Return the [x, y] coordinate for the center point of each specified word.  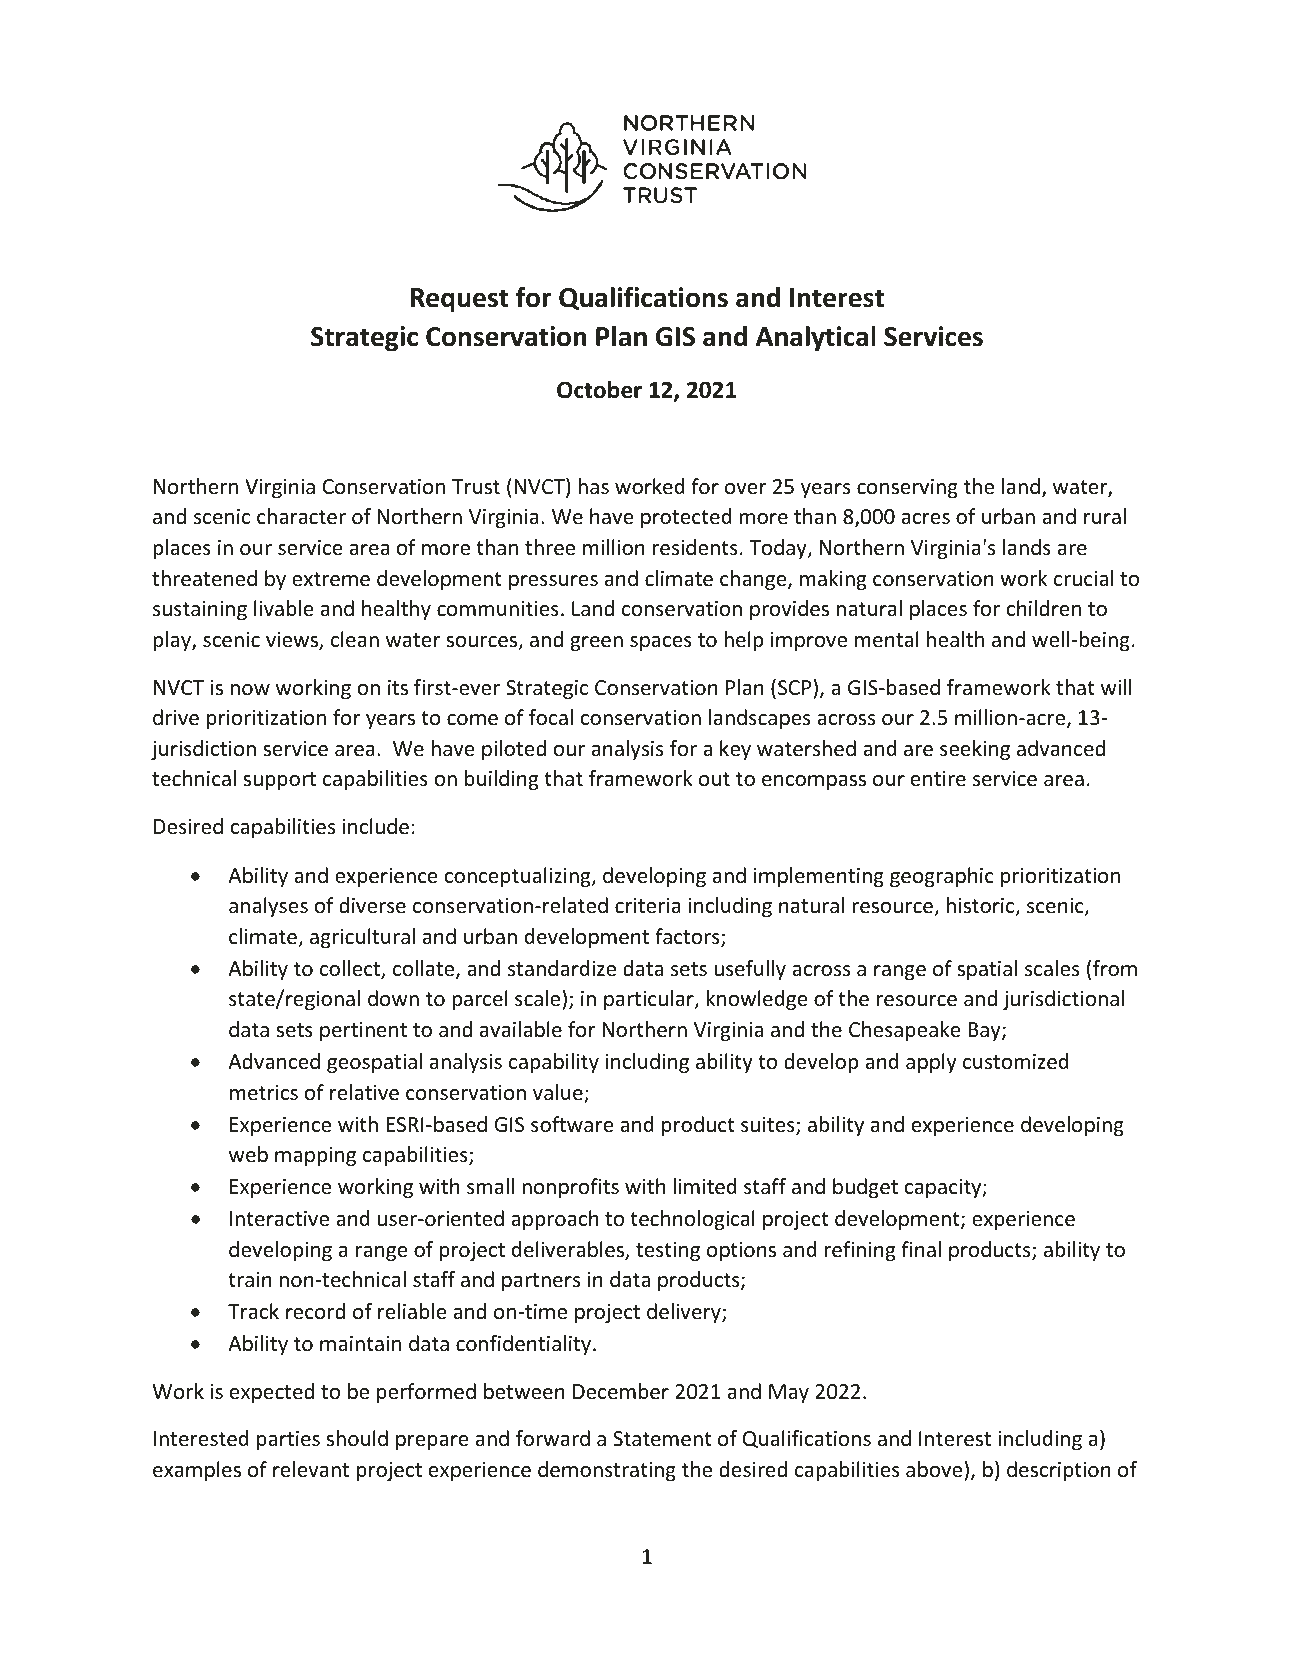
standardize [562, 968]
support [279, 781]
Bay [985, 1031]
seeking [975, 750]
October [599, 389]
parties [288, 1440]
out [714, 779]
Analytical [816, 339]
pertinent [363, 1031]
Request [459, 300]
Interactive [279, 1219]
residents [695, 547]
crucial [1083, 578]
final [921, 1249]
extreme [331, 579]
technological [692, 1220]
